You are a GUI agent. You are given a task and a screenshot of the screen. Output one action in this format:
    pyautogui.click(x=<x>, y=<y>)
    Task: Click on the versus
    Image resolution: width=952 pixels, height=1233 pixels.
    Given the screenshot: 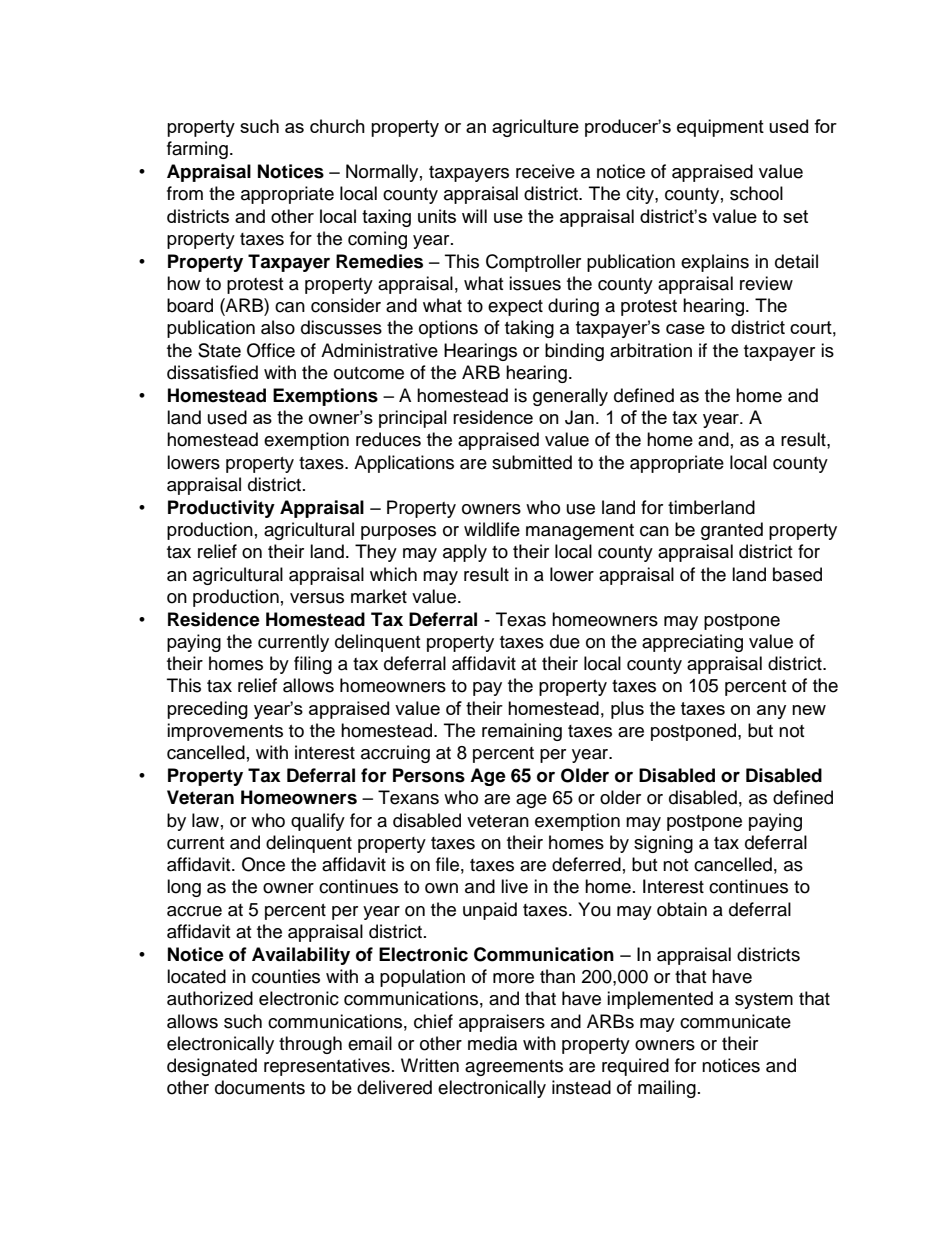 What is the action you would take?
    pyautogui.click(x=317, y=598)
